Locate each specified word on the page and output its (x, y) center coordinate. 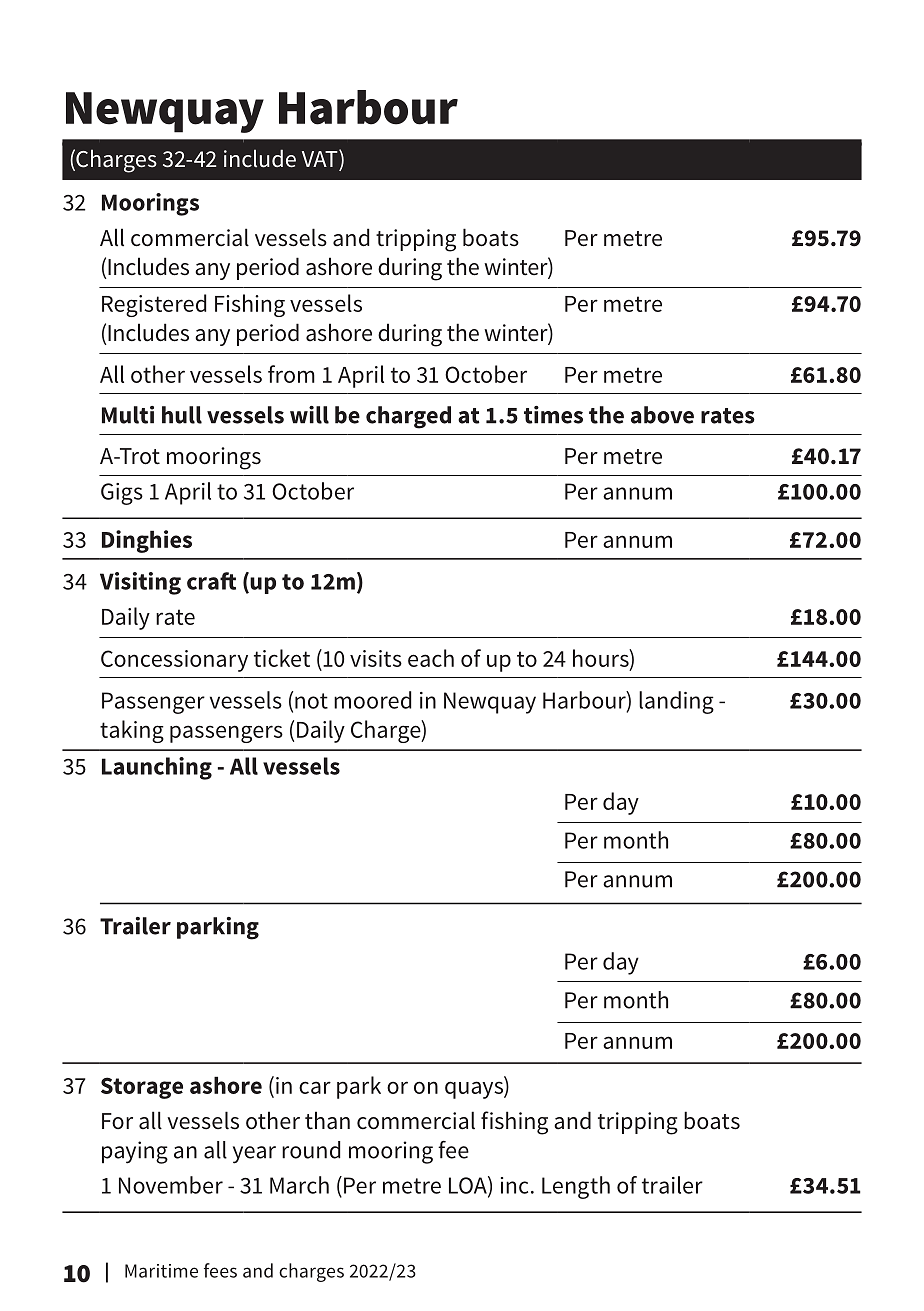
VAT (321, 158)
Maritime (161, 1271)
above (662, 415)
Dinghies (147, 541)
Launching (157, 768)
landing (676, 702)
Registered (154, 305)
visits (376, 658)
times (553, 415)
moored (372, 700)
